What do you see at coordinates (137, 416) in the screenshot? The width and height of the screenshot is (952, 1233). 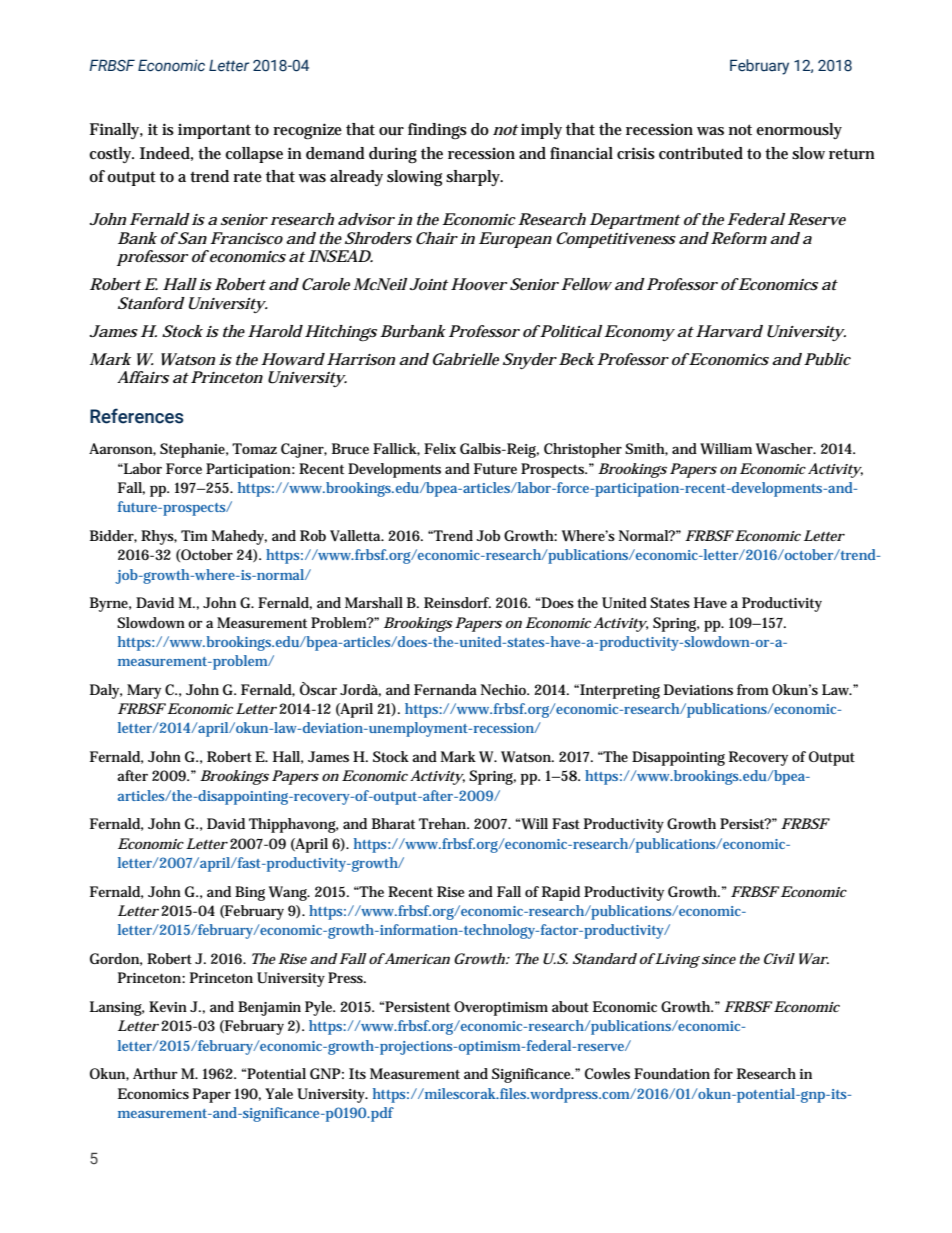 I see `References` at bounding box center [137, 416].
